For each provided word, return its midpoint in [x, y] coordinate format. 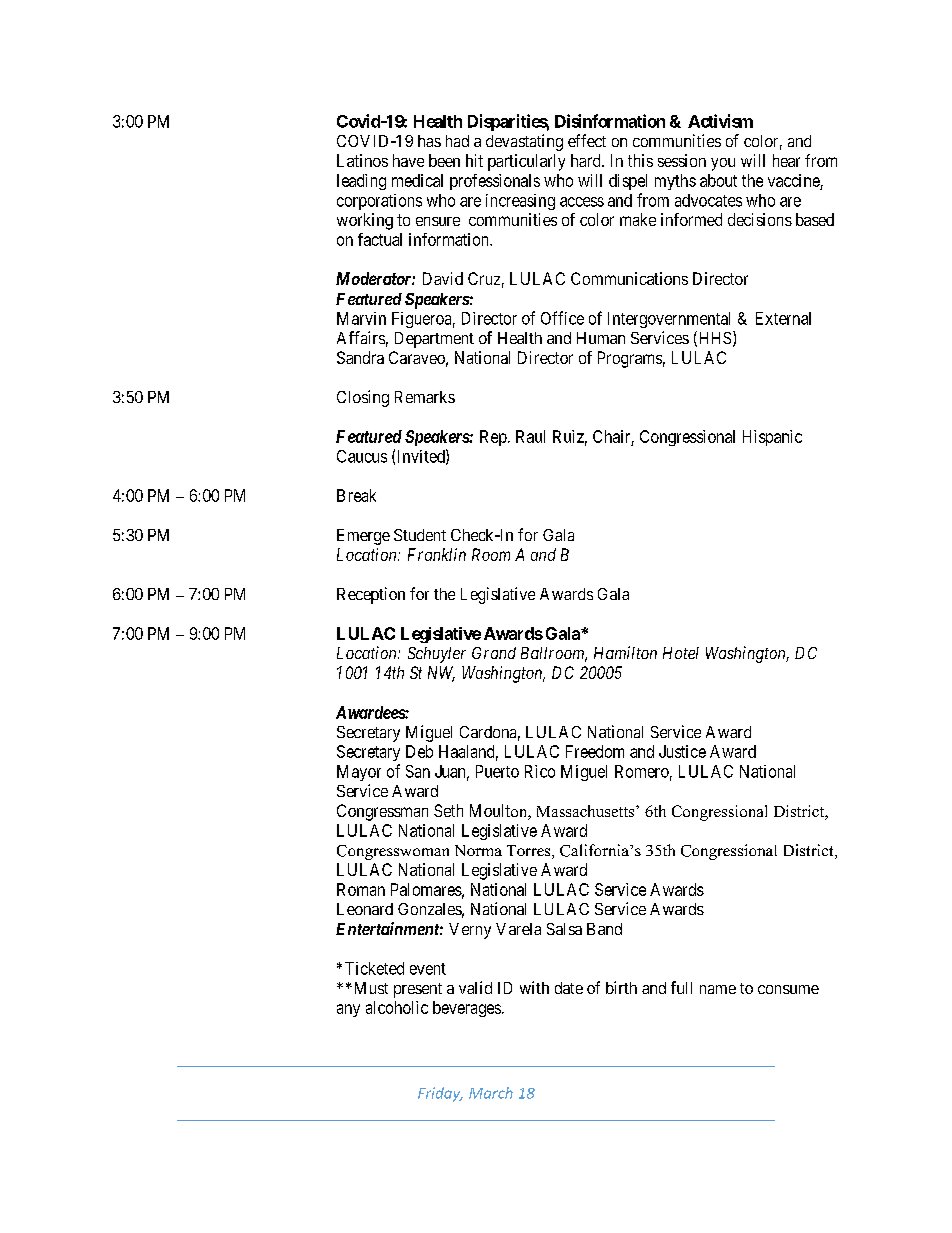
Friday [440, 1094]
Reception [371, 595]
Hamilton [625, 652]
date [569, 988]
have [408, 160]
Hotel [681, 653]
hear [786, 160]
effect [587, 140]
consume [788, 989]
